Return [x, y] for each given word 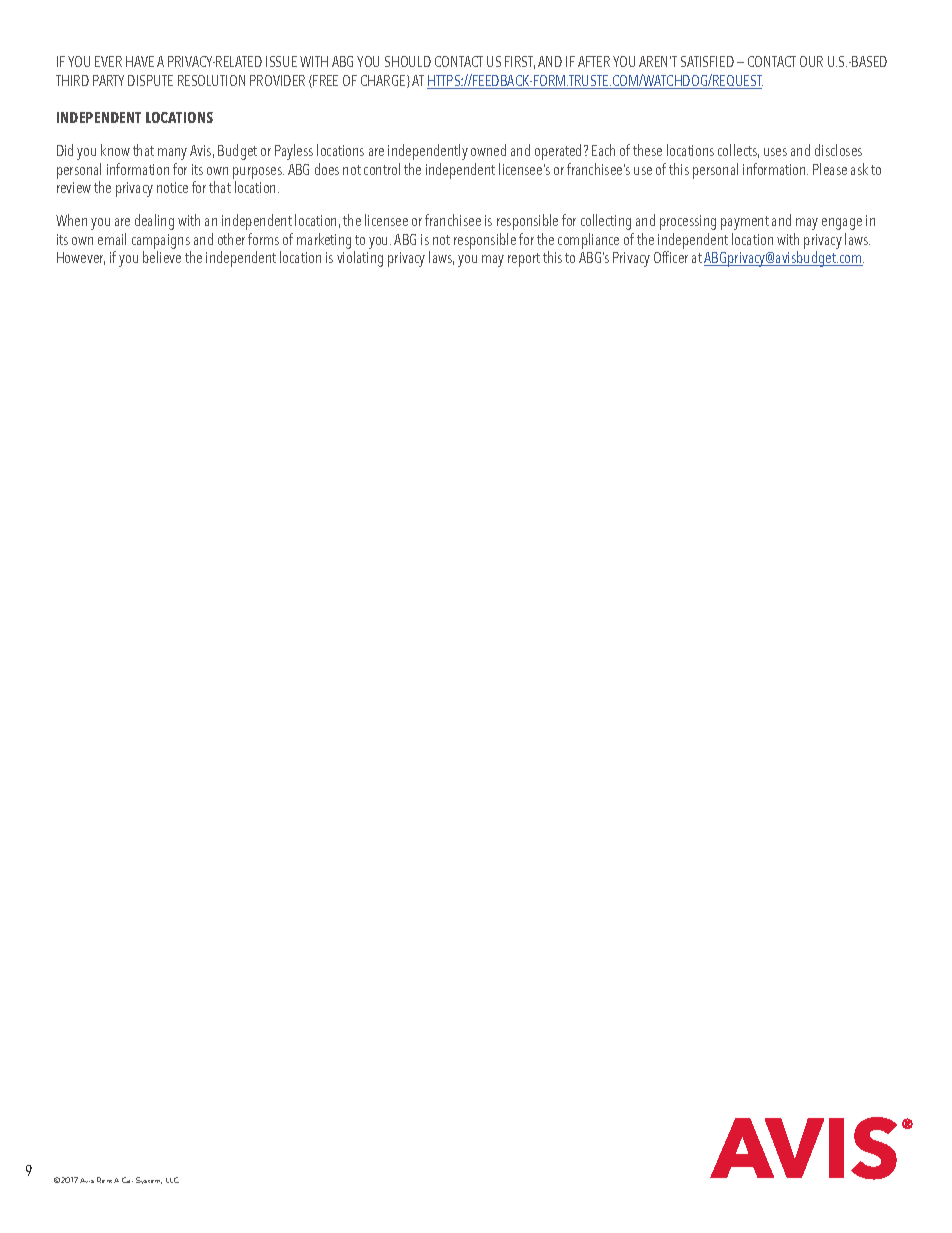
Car [127, 1180]
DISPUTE [150, 80]
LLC [172, 1180]
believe [162, 257]
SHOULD [408, 61]
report [524, 260]
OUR [811, 61]
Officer [671, 257]
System [149, 1180]
